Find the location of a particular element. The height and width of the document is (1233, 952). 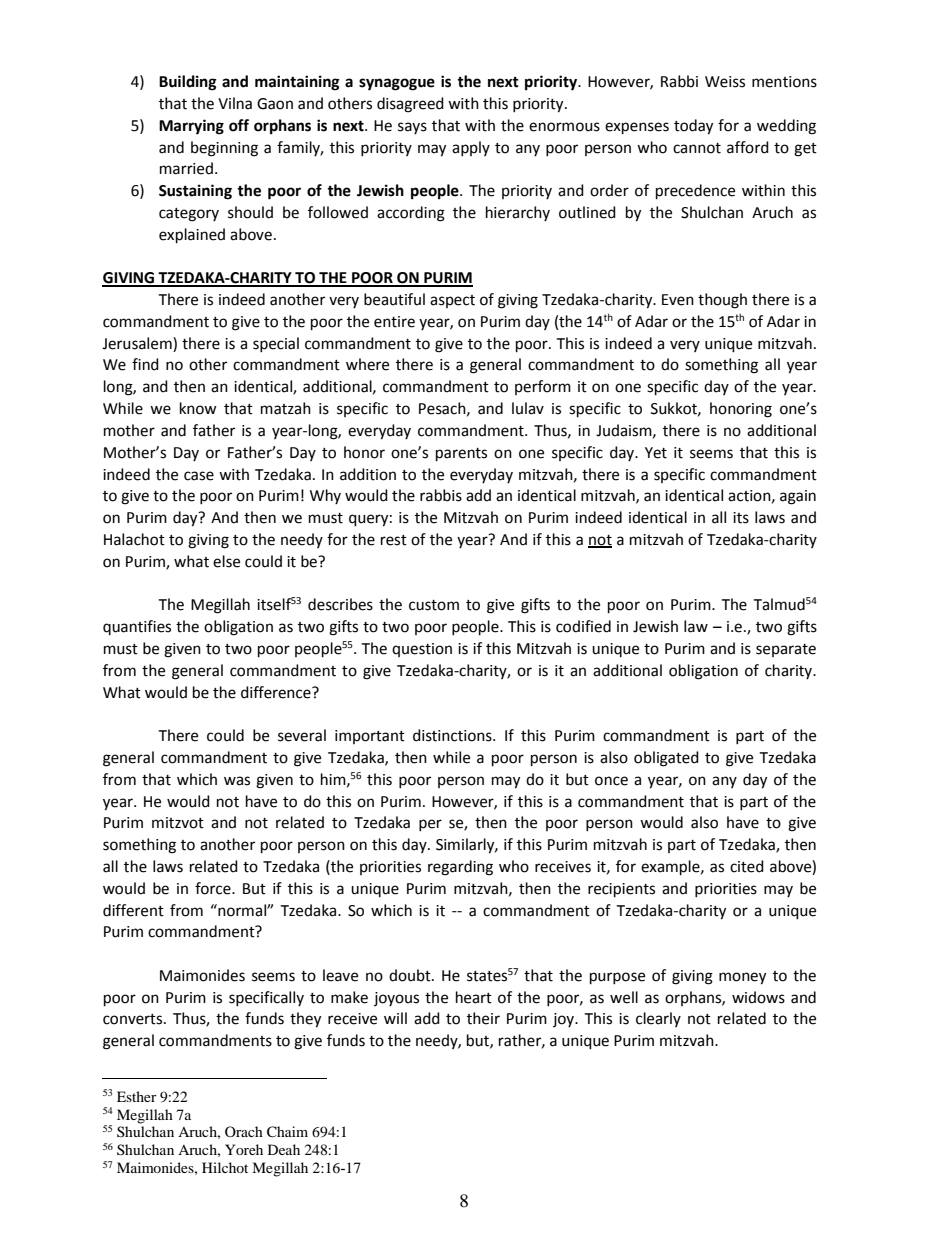

again is located at coordinates (798, 497).
